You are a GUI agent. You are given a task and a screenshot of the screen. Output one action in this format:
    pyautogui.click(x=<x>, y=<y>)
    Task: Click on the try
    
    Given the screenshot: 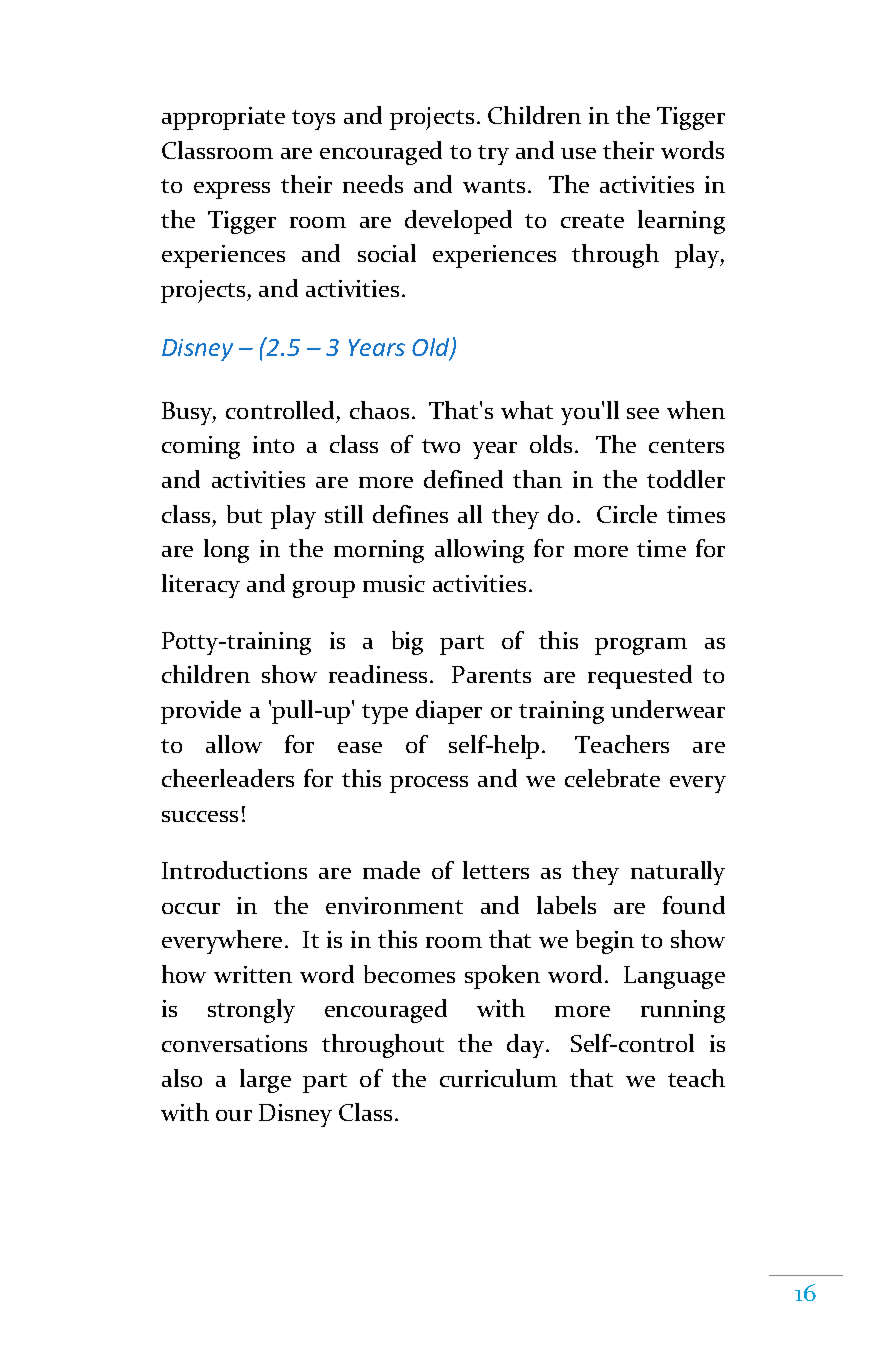 What is the action you would take?
    pyautogui.click(x=493, y=155)
